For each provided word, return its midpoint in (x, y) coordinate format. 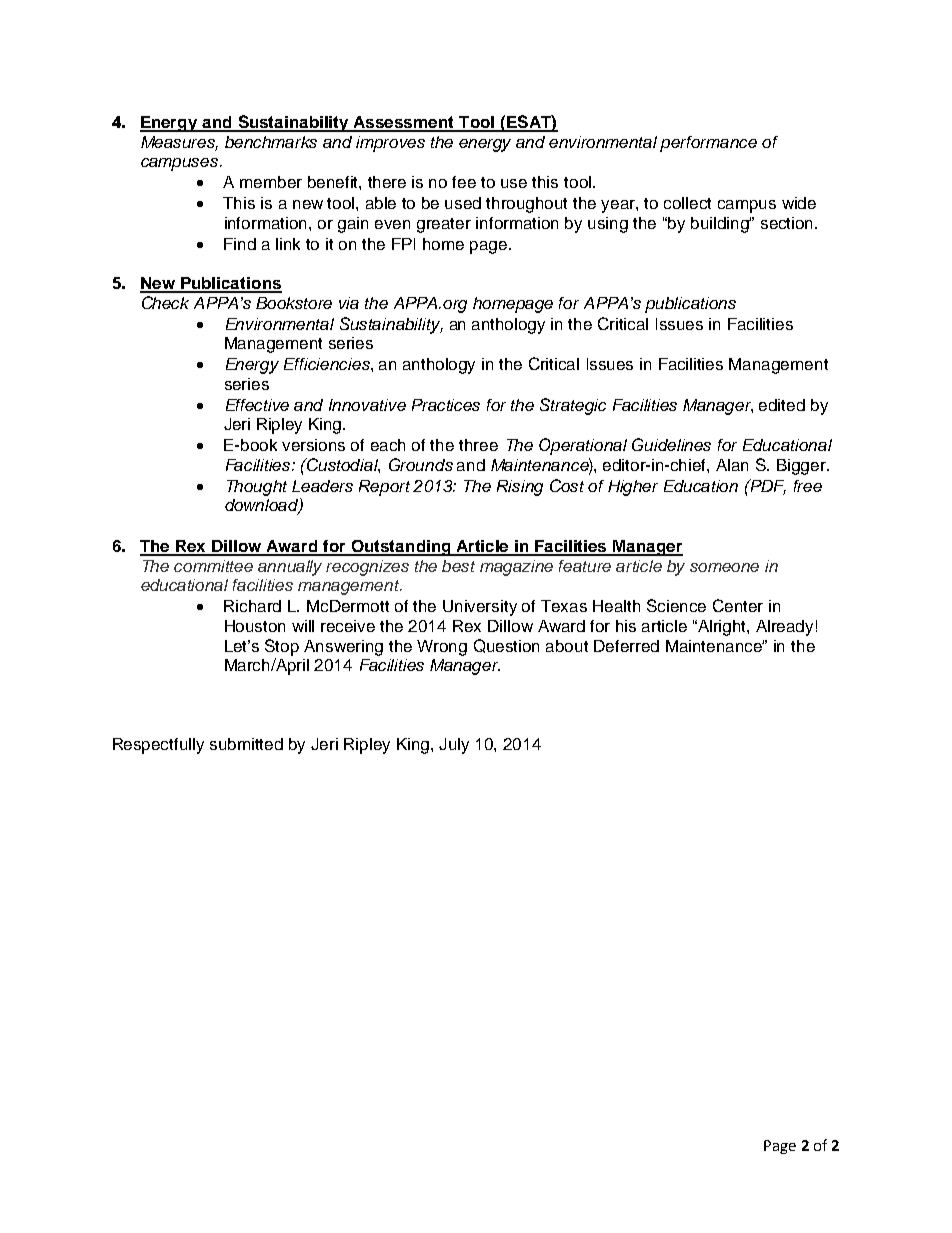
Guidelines (671, 444)
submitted (246, 744)
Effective (257, 405)
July (454, 746)
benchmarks (271, 142)
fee (464, 182)
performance (708, 144)
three (478, 445)
